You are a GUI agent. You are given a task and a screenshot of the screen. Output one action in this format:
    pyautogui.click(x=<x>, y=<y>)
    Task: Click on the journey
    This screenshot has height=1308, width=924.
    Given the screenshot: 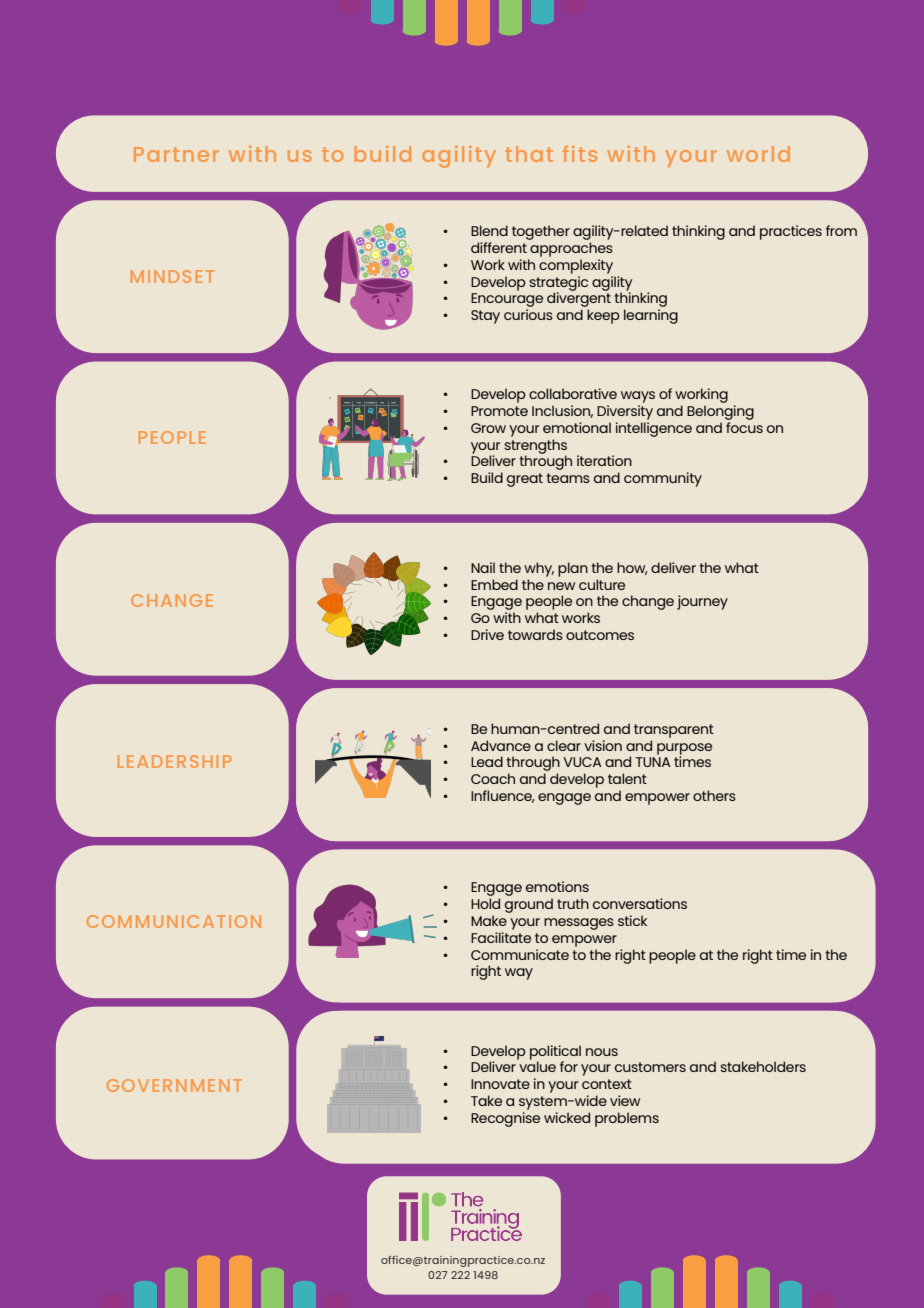 What is the action you would take?
    pyautogui.click(x=702, y=602)
